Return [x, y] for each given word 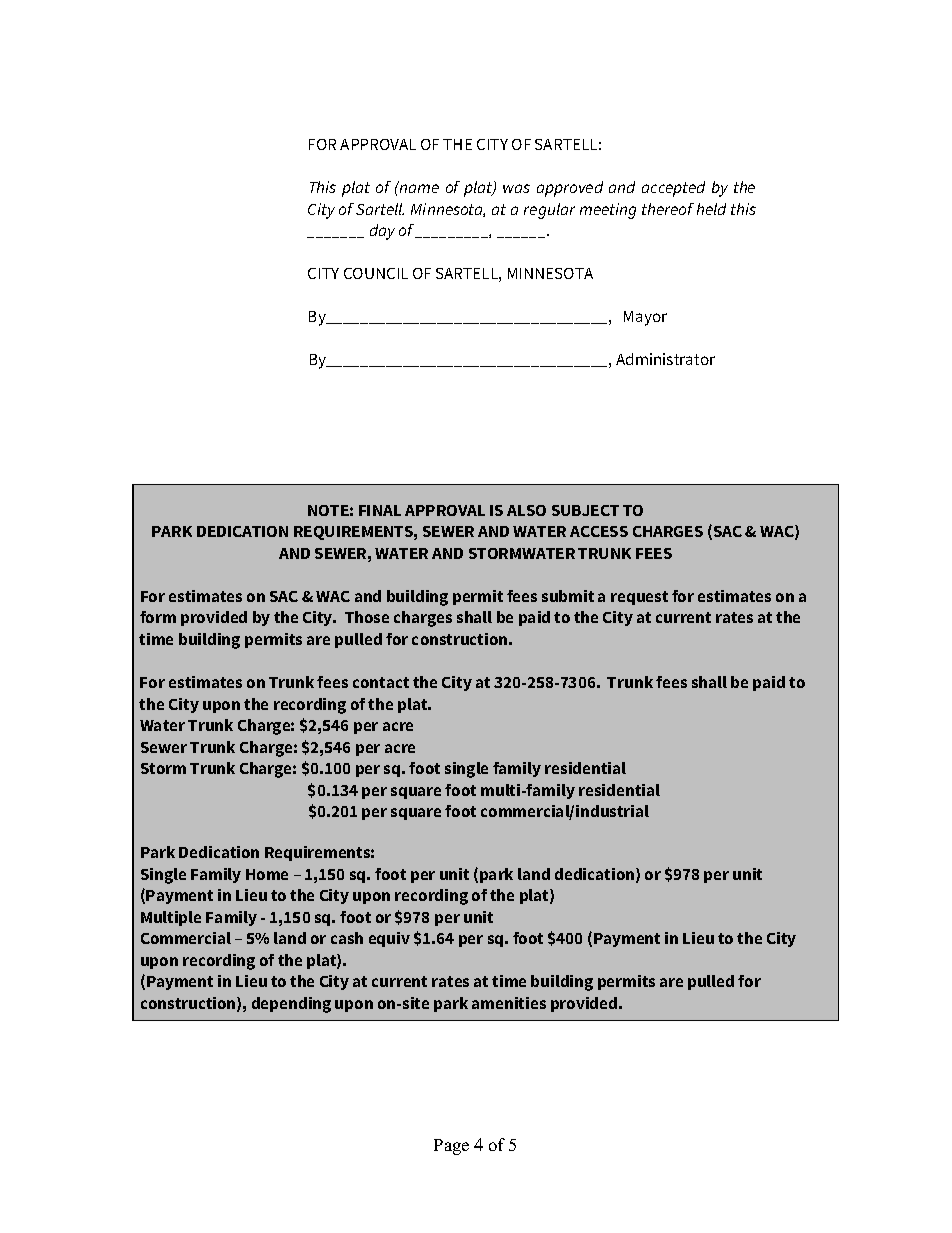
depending [291, 1005]
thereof [668, 209]
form [158, 617]
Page [451, 1147]
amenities [509, 1003]
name [419, 188]
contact [381, 682]
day [382, 232]
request [639, 598]
